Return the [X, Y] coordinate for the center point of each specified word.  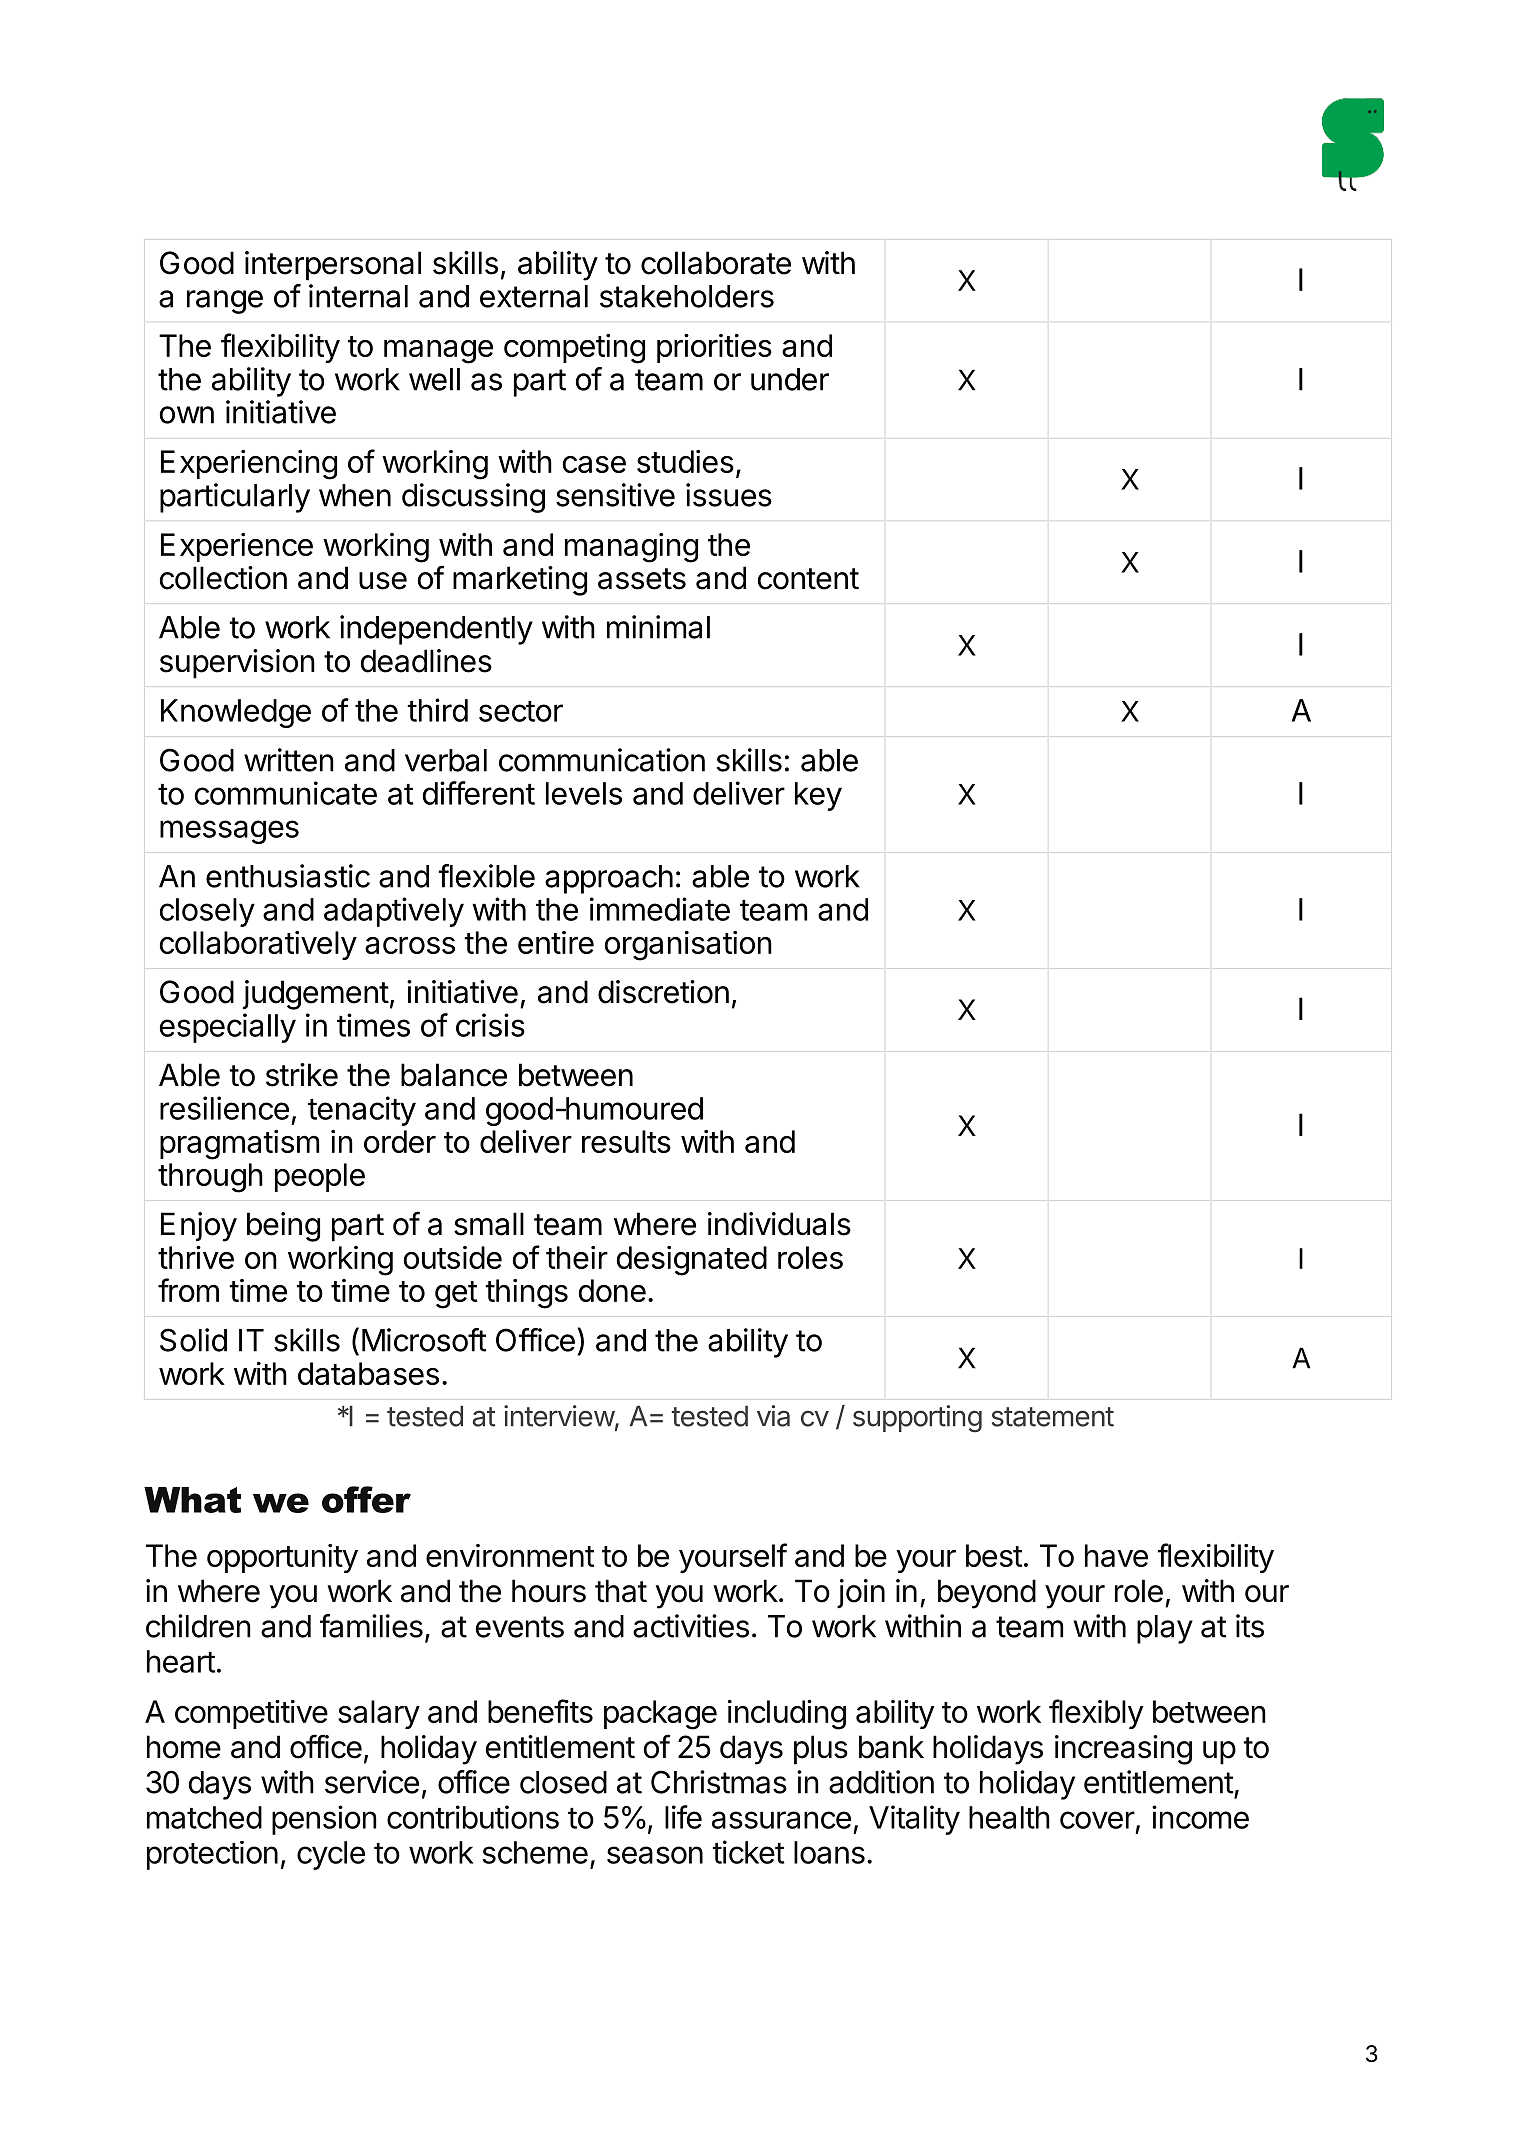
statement [1053, 1417]
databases [368, 1373]
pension [324, 1820]
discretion [663, 992]
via [773, 1416]
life [683, 1817]
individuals [779, 1224]
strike [302, 1075]
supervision [237, 664]
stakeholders [687, 296]
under [790, 379]
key [818, 796]
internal [358, 296]
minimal [658, 627]
